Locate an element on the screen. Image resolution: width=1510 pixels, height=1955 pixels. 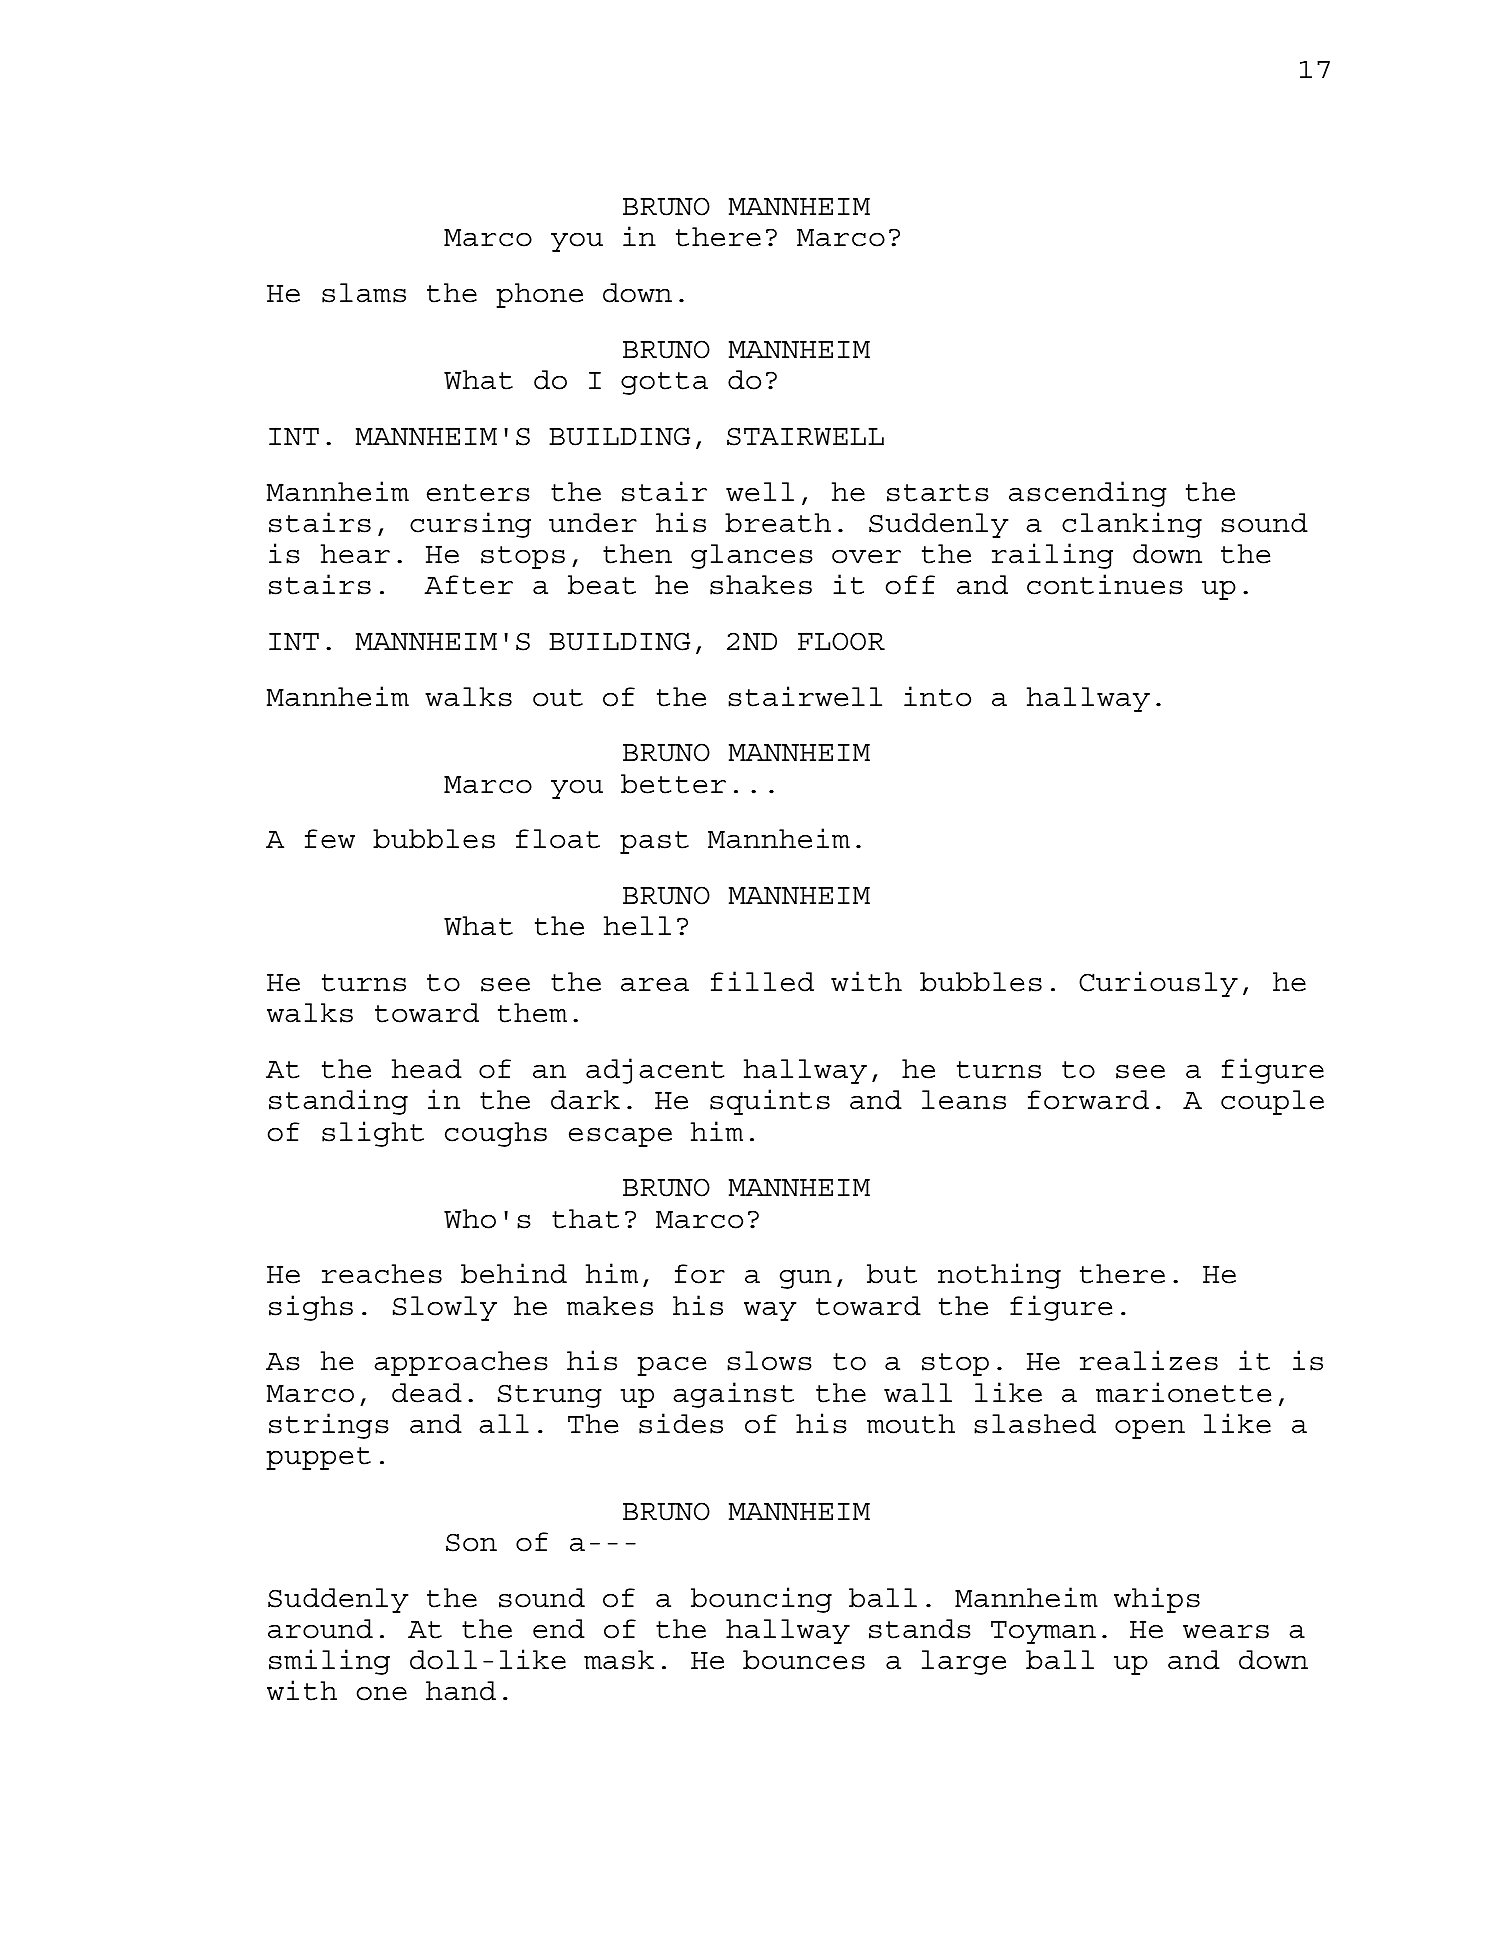
few is located at coordinates (330, 839).
